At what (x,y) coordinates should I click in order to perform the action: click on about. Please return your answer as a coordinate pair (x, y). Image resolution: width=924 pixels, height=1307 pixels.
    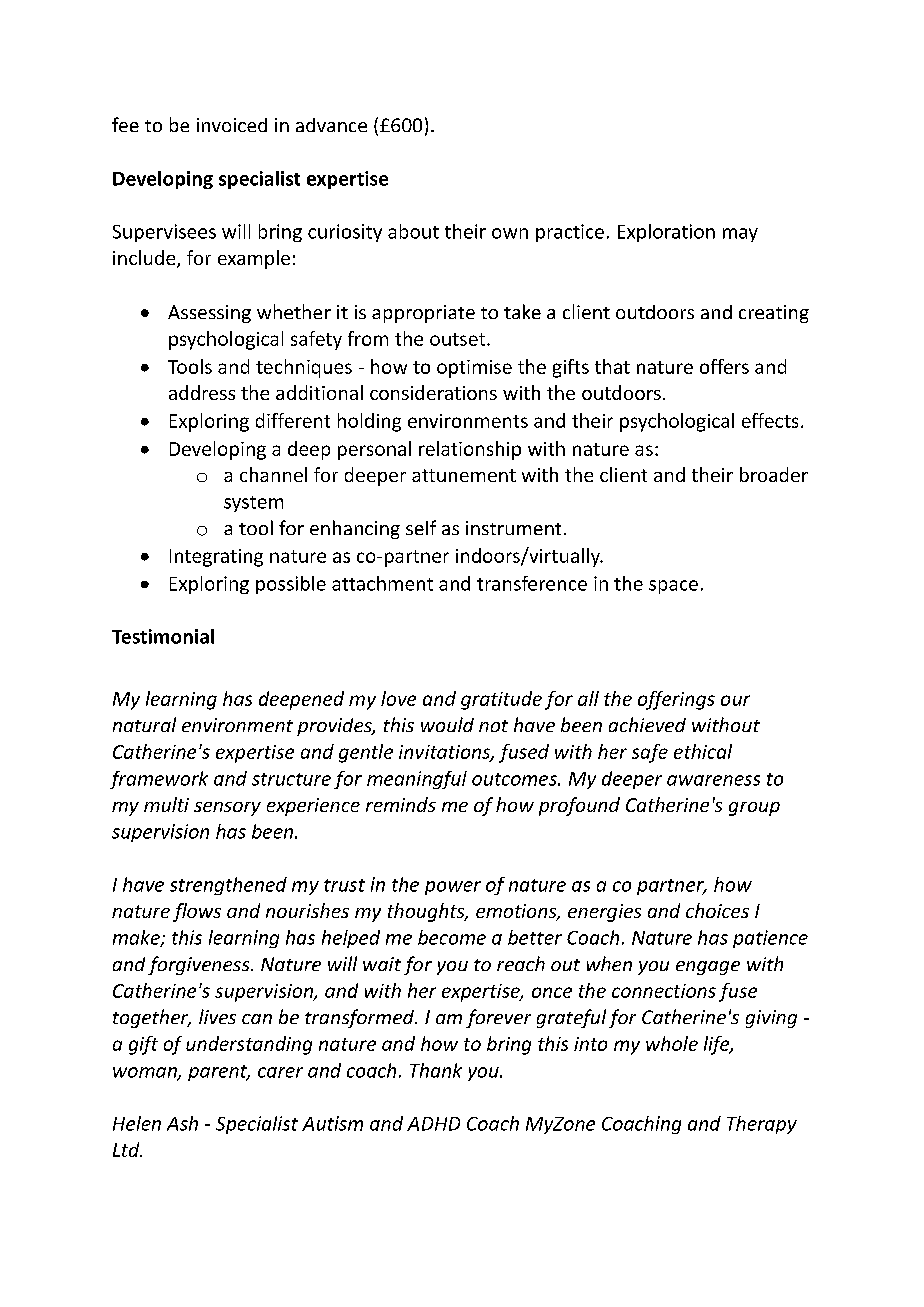
    Looking at the image, I should click on (413, 231).
